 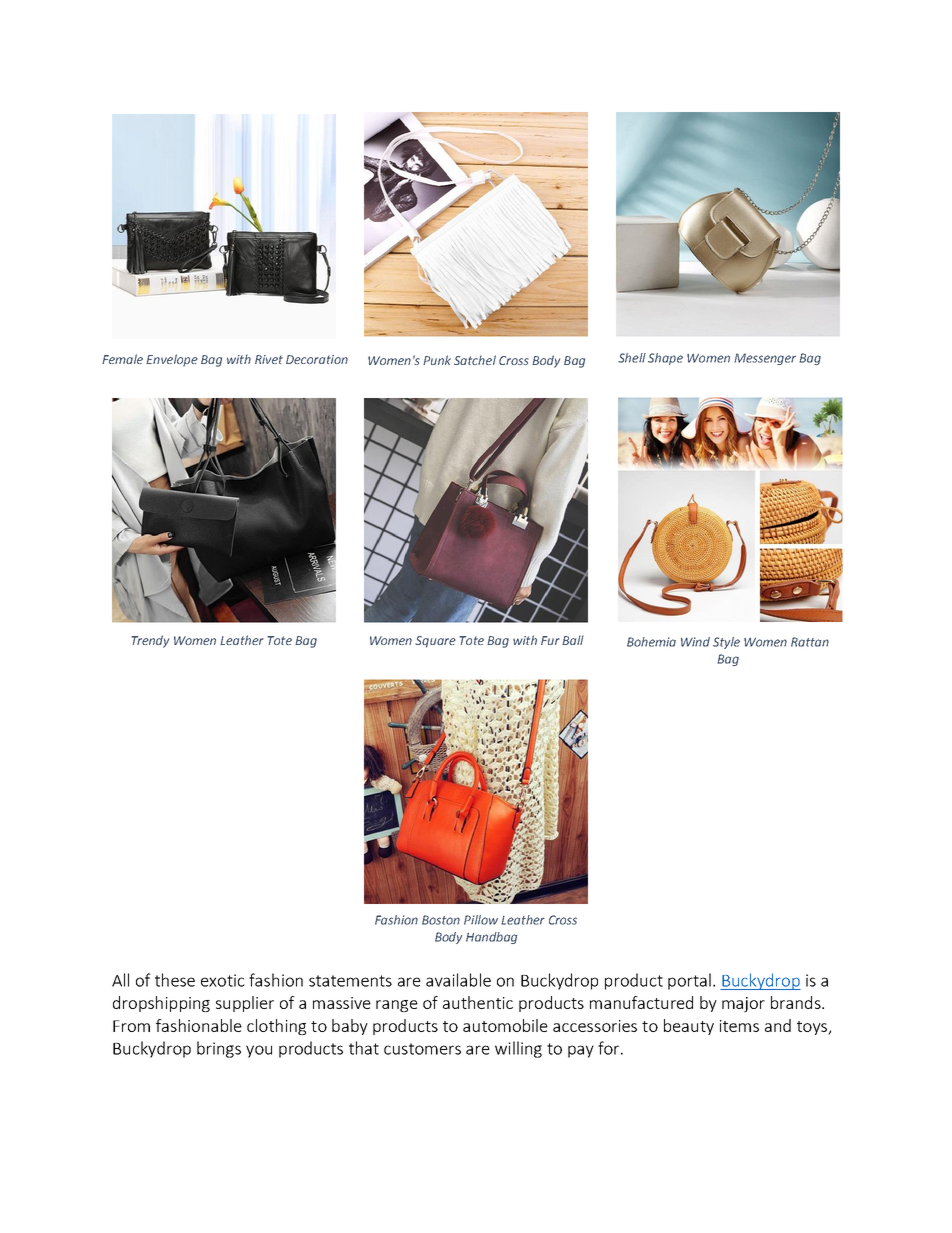 What do you see at coordinates (435, 642) in the screenshot?
I see `Square` at bounding box center [435, 642].
